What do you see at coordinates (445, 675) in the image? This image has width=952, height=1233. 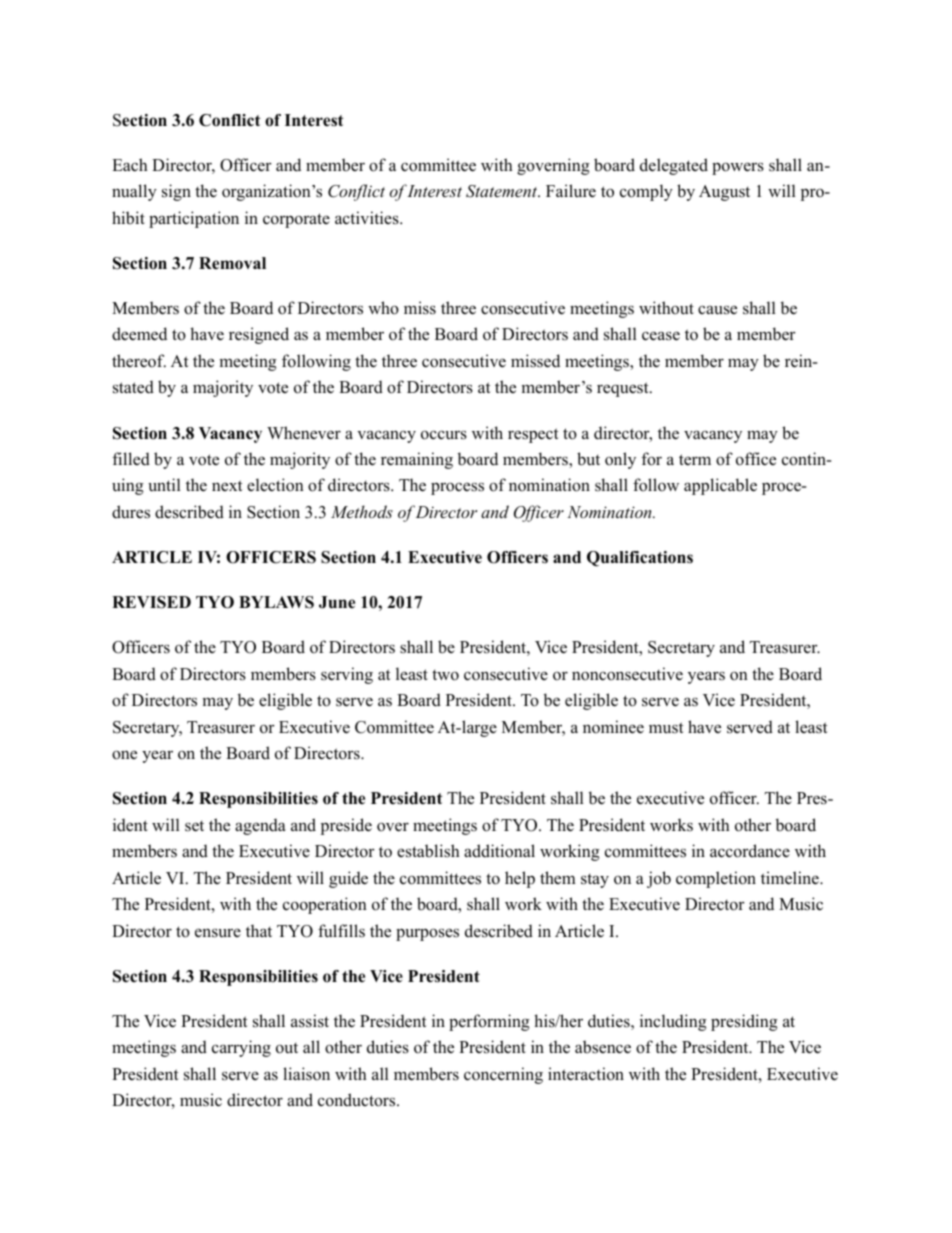 I see `two` at bounding box center [445, 675].
